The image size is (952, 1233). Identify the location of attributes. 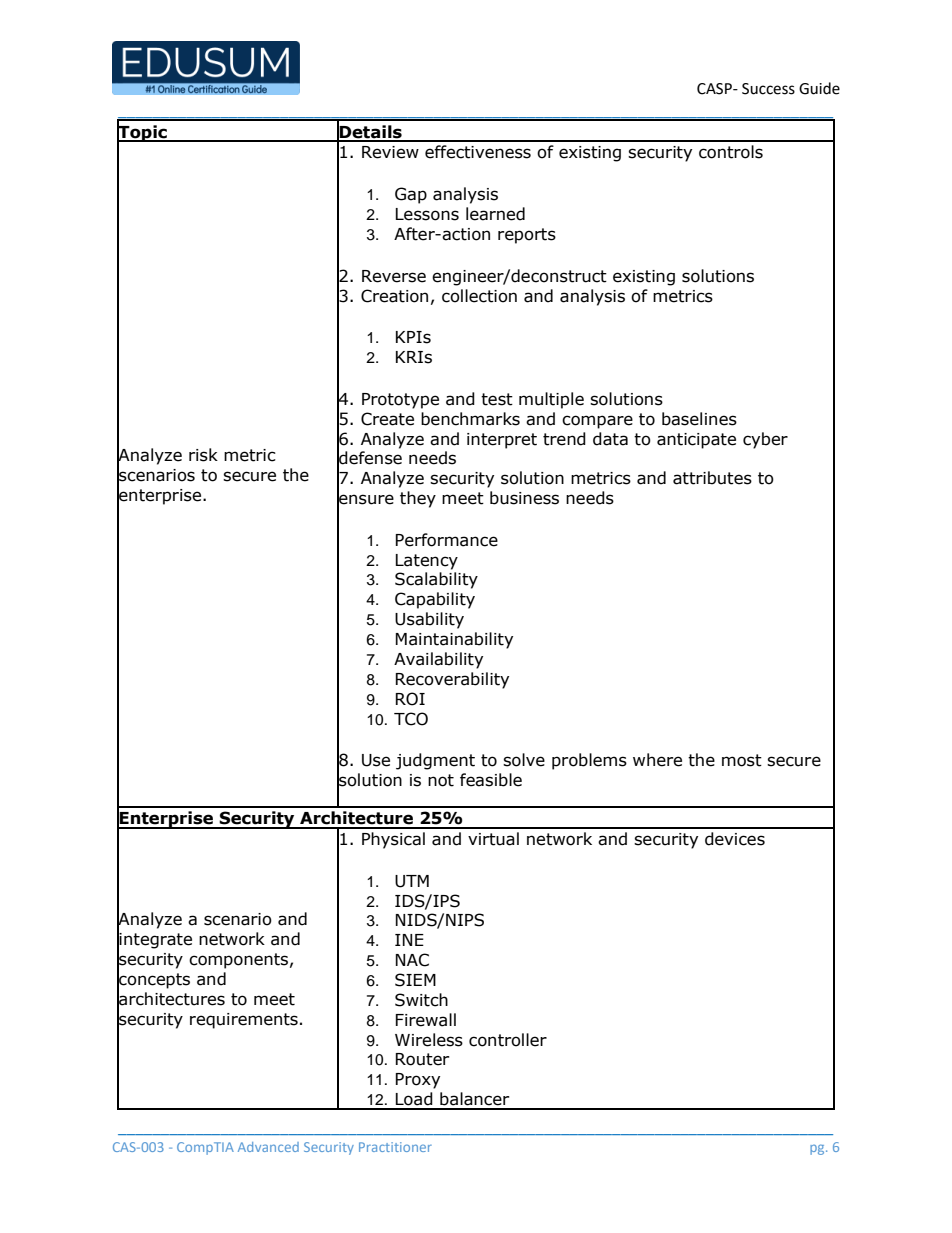
(712, 478).
